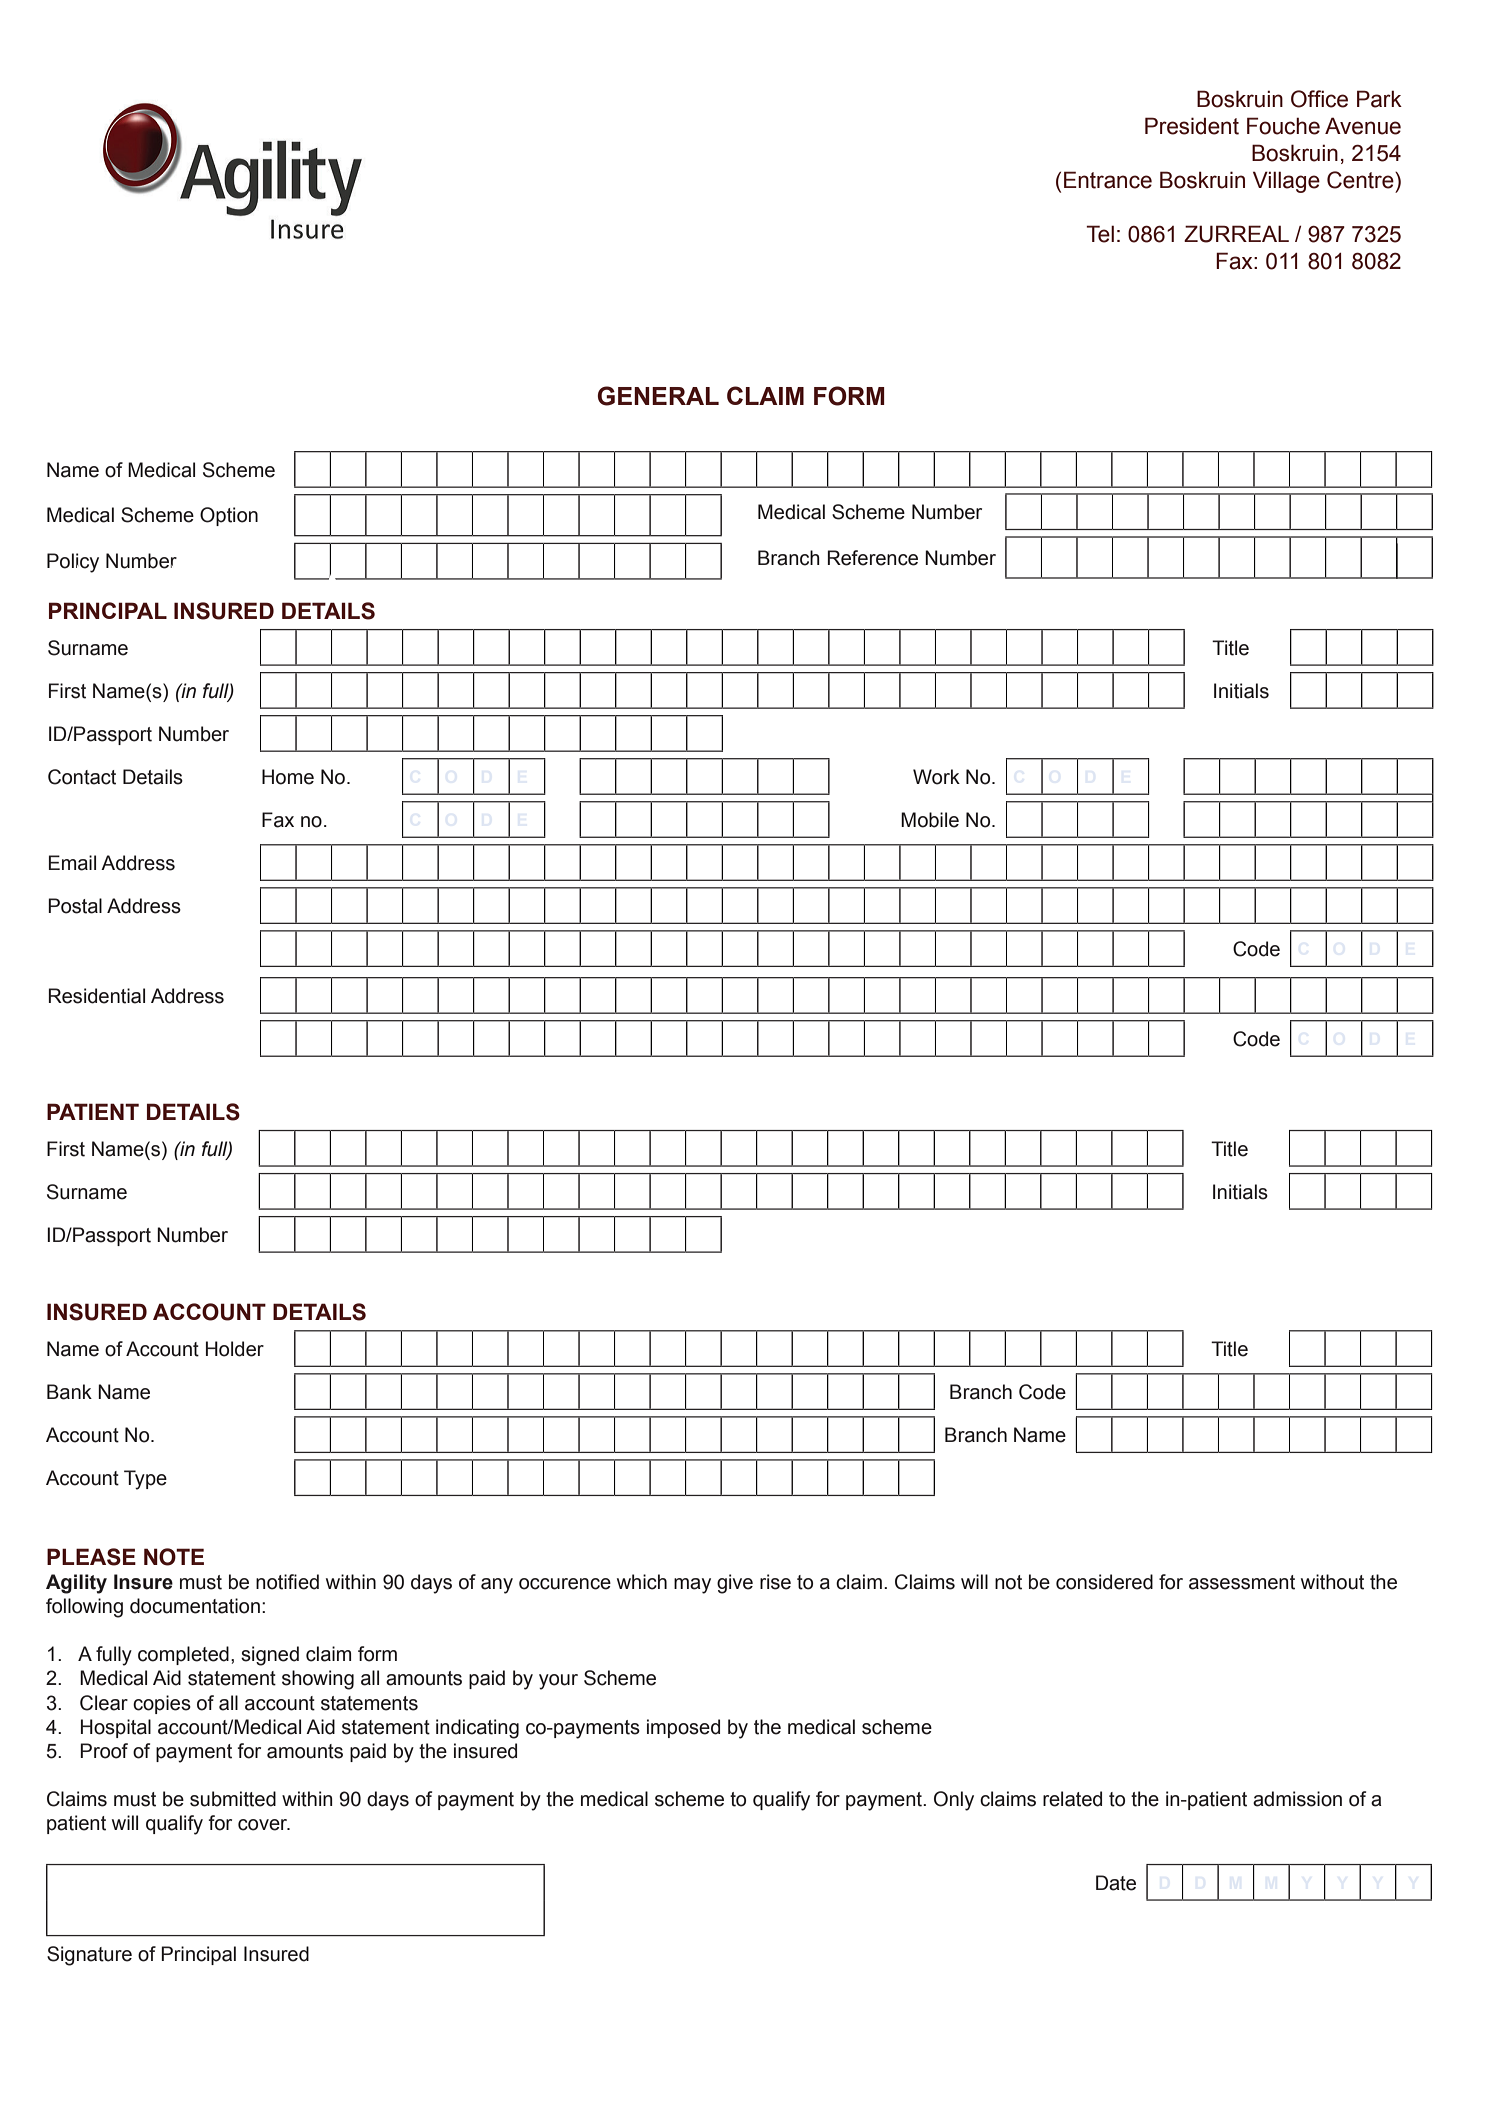 This image has width=1492, height=2110. What do you see at coordinates (264, 1825) in the image?
I see `cover` at bounding box center [264, 1825].
